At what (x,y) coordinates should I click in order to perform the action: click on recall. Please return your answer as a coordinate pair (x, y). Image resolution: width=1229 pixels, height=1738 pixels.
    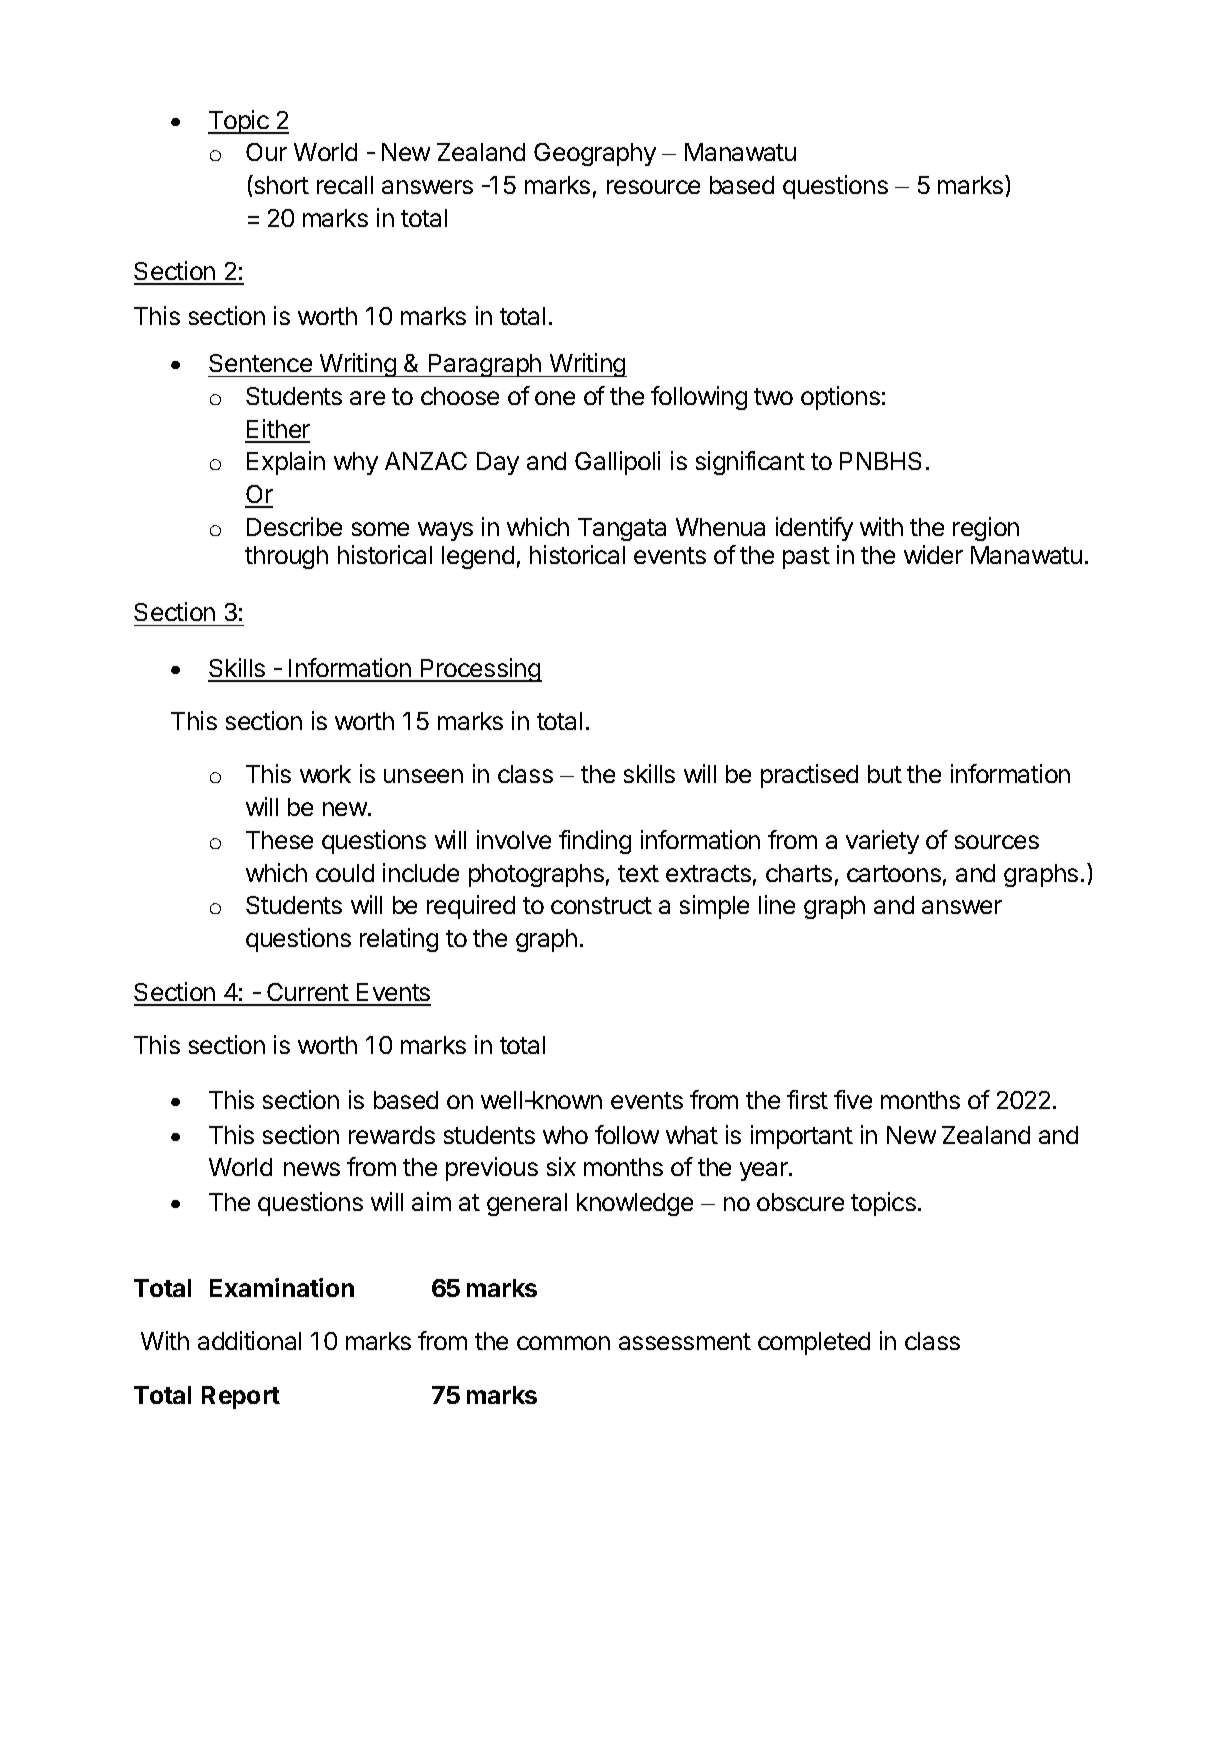
    Looking at the image, I should click on (345, 185).
